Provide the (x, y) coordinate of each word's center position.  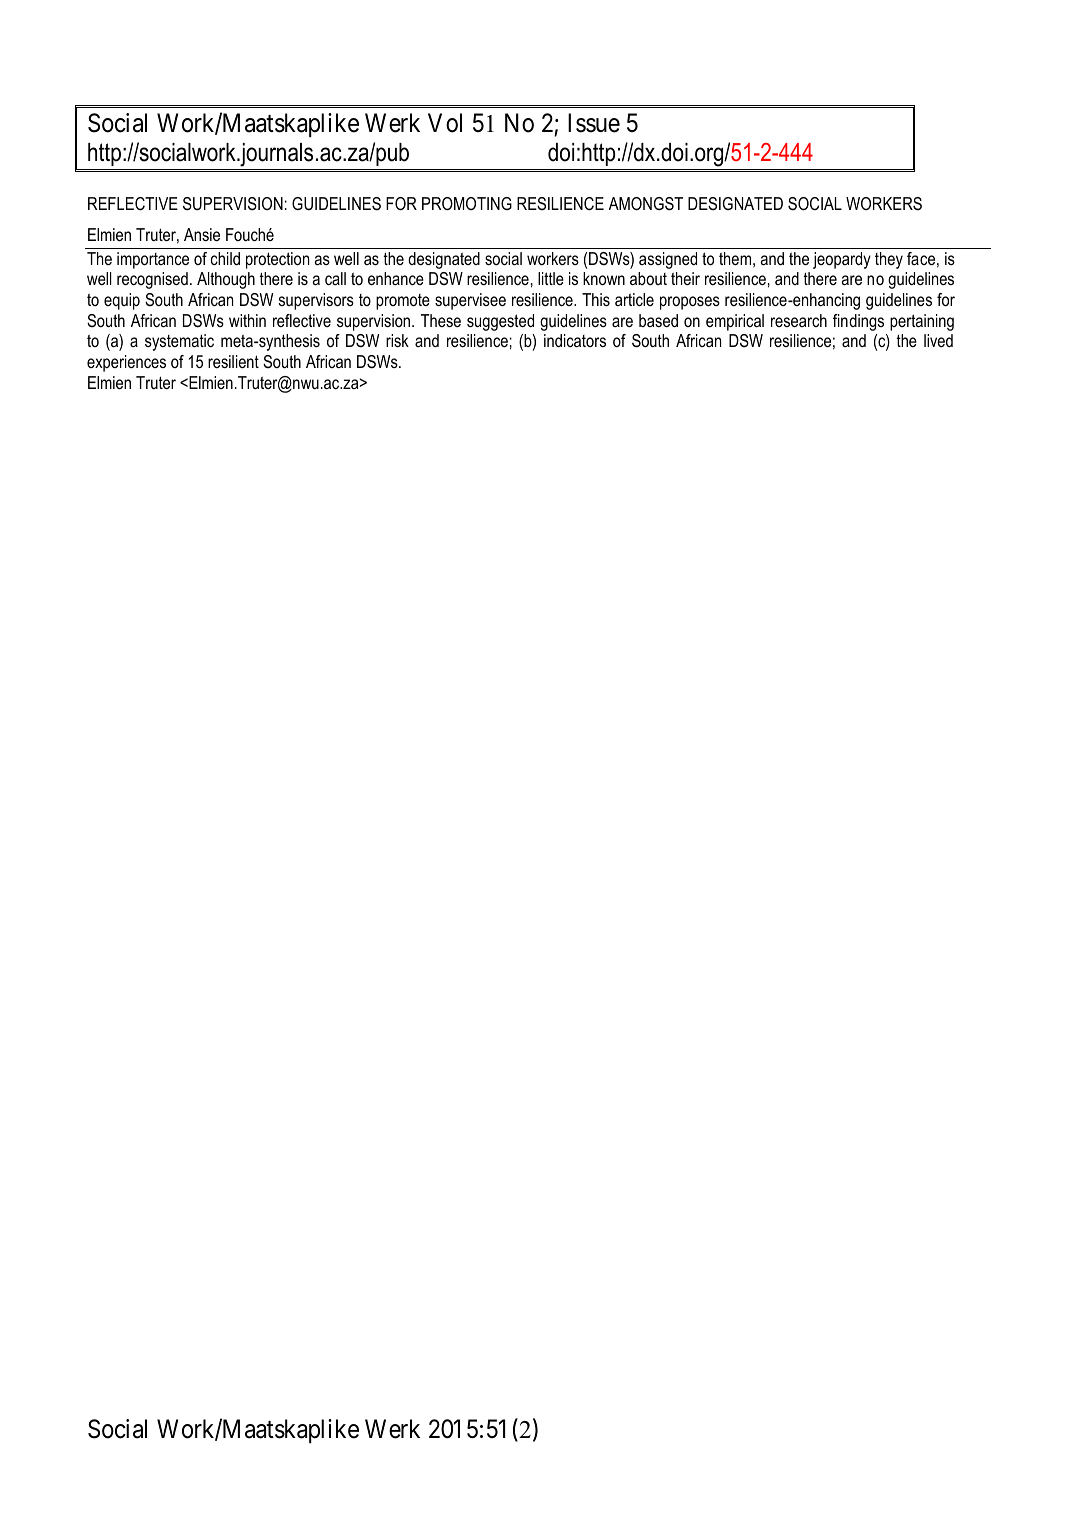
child (225, 258)
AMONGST (646, 204)
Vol (445, 123)
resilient (233, 361)
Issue (594, 123)
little (551, 278)
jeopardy (842, 260)
